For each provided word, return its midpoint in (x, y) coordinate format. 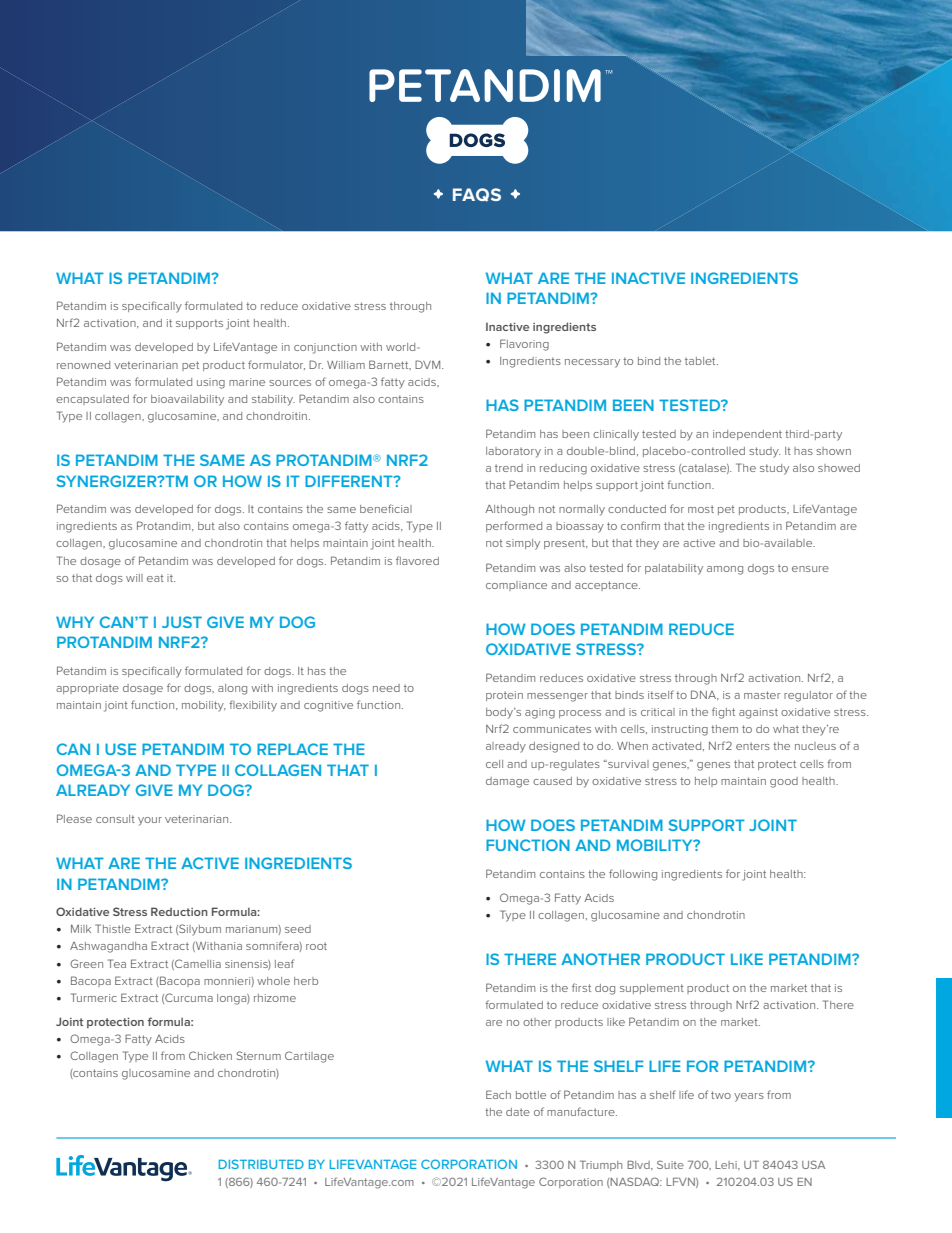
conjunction (325, 348)
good (784, 782)
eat (155, 578)
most (701, 509)
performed (514, 526)
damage (507, 782)
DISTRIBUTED (261, 1164)
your (150, 821)
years (749, 1097)
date (518, 1112)
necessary (592, 363)
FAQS (477, 195)
